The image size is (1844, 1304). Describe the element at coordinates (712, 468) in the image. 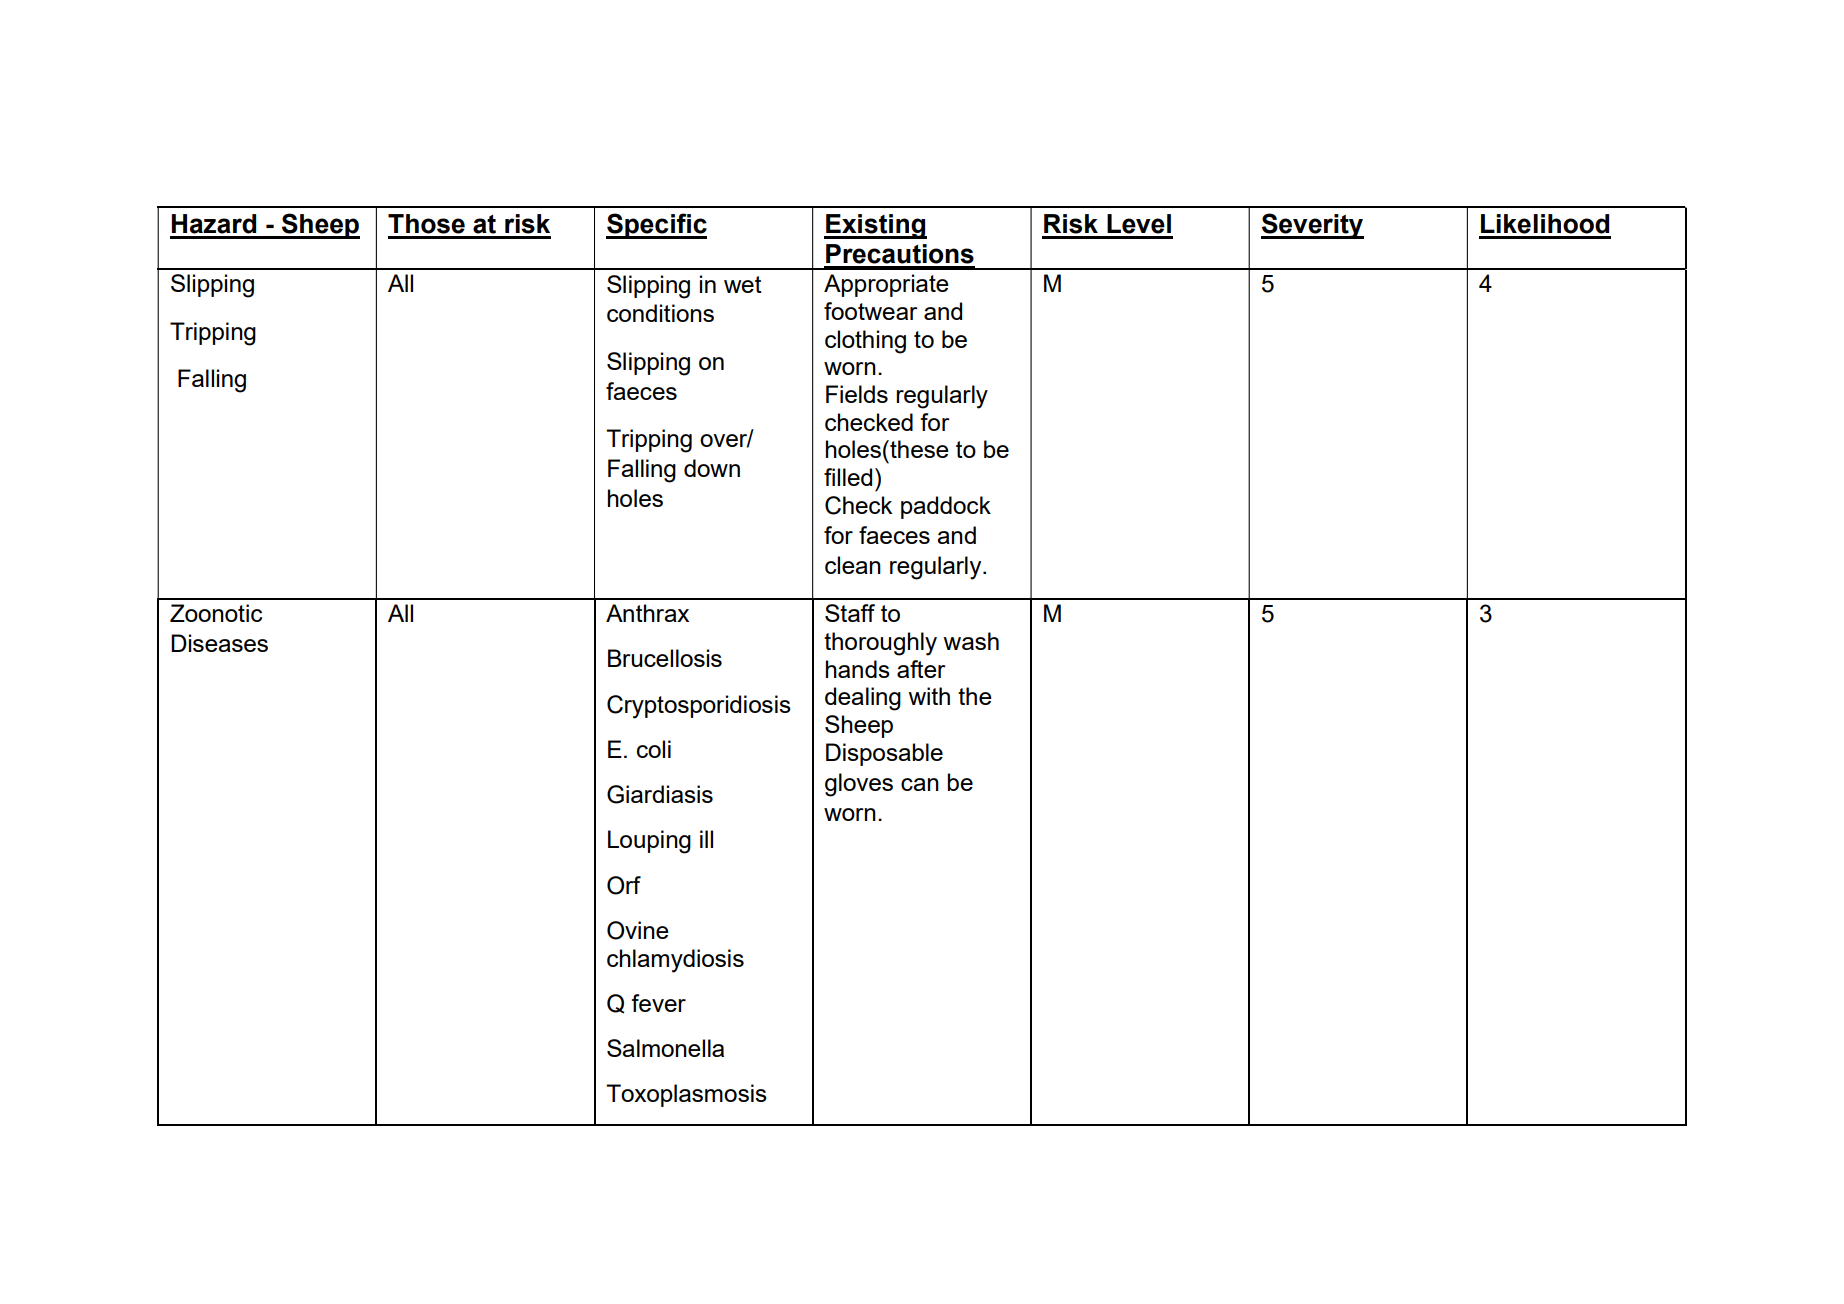

I see `down` at that location.
